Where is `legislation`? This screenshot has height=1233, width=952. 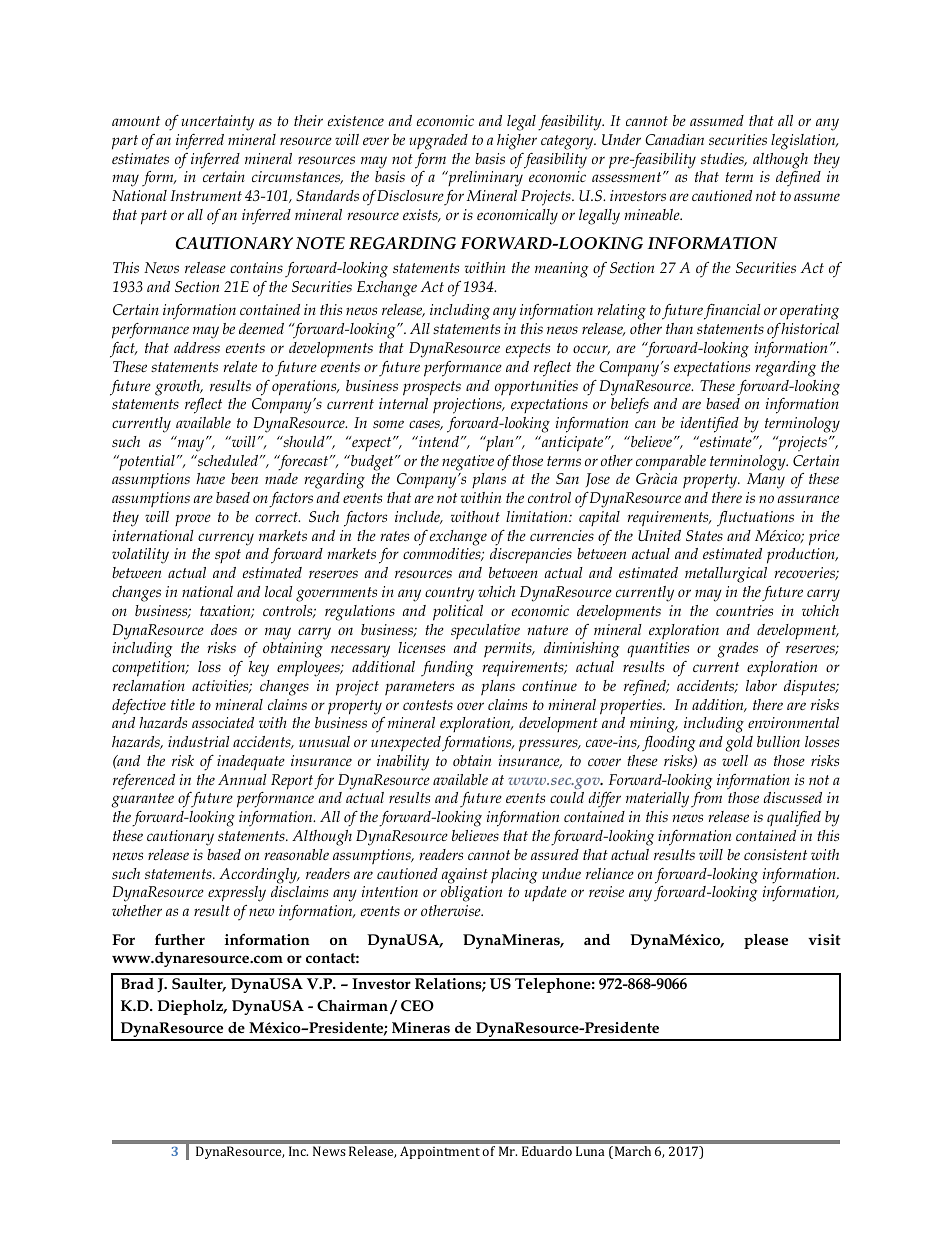 legislation is located at coordinates (804, 142).
